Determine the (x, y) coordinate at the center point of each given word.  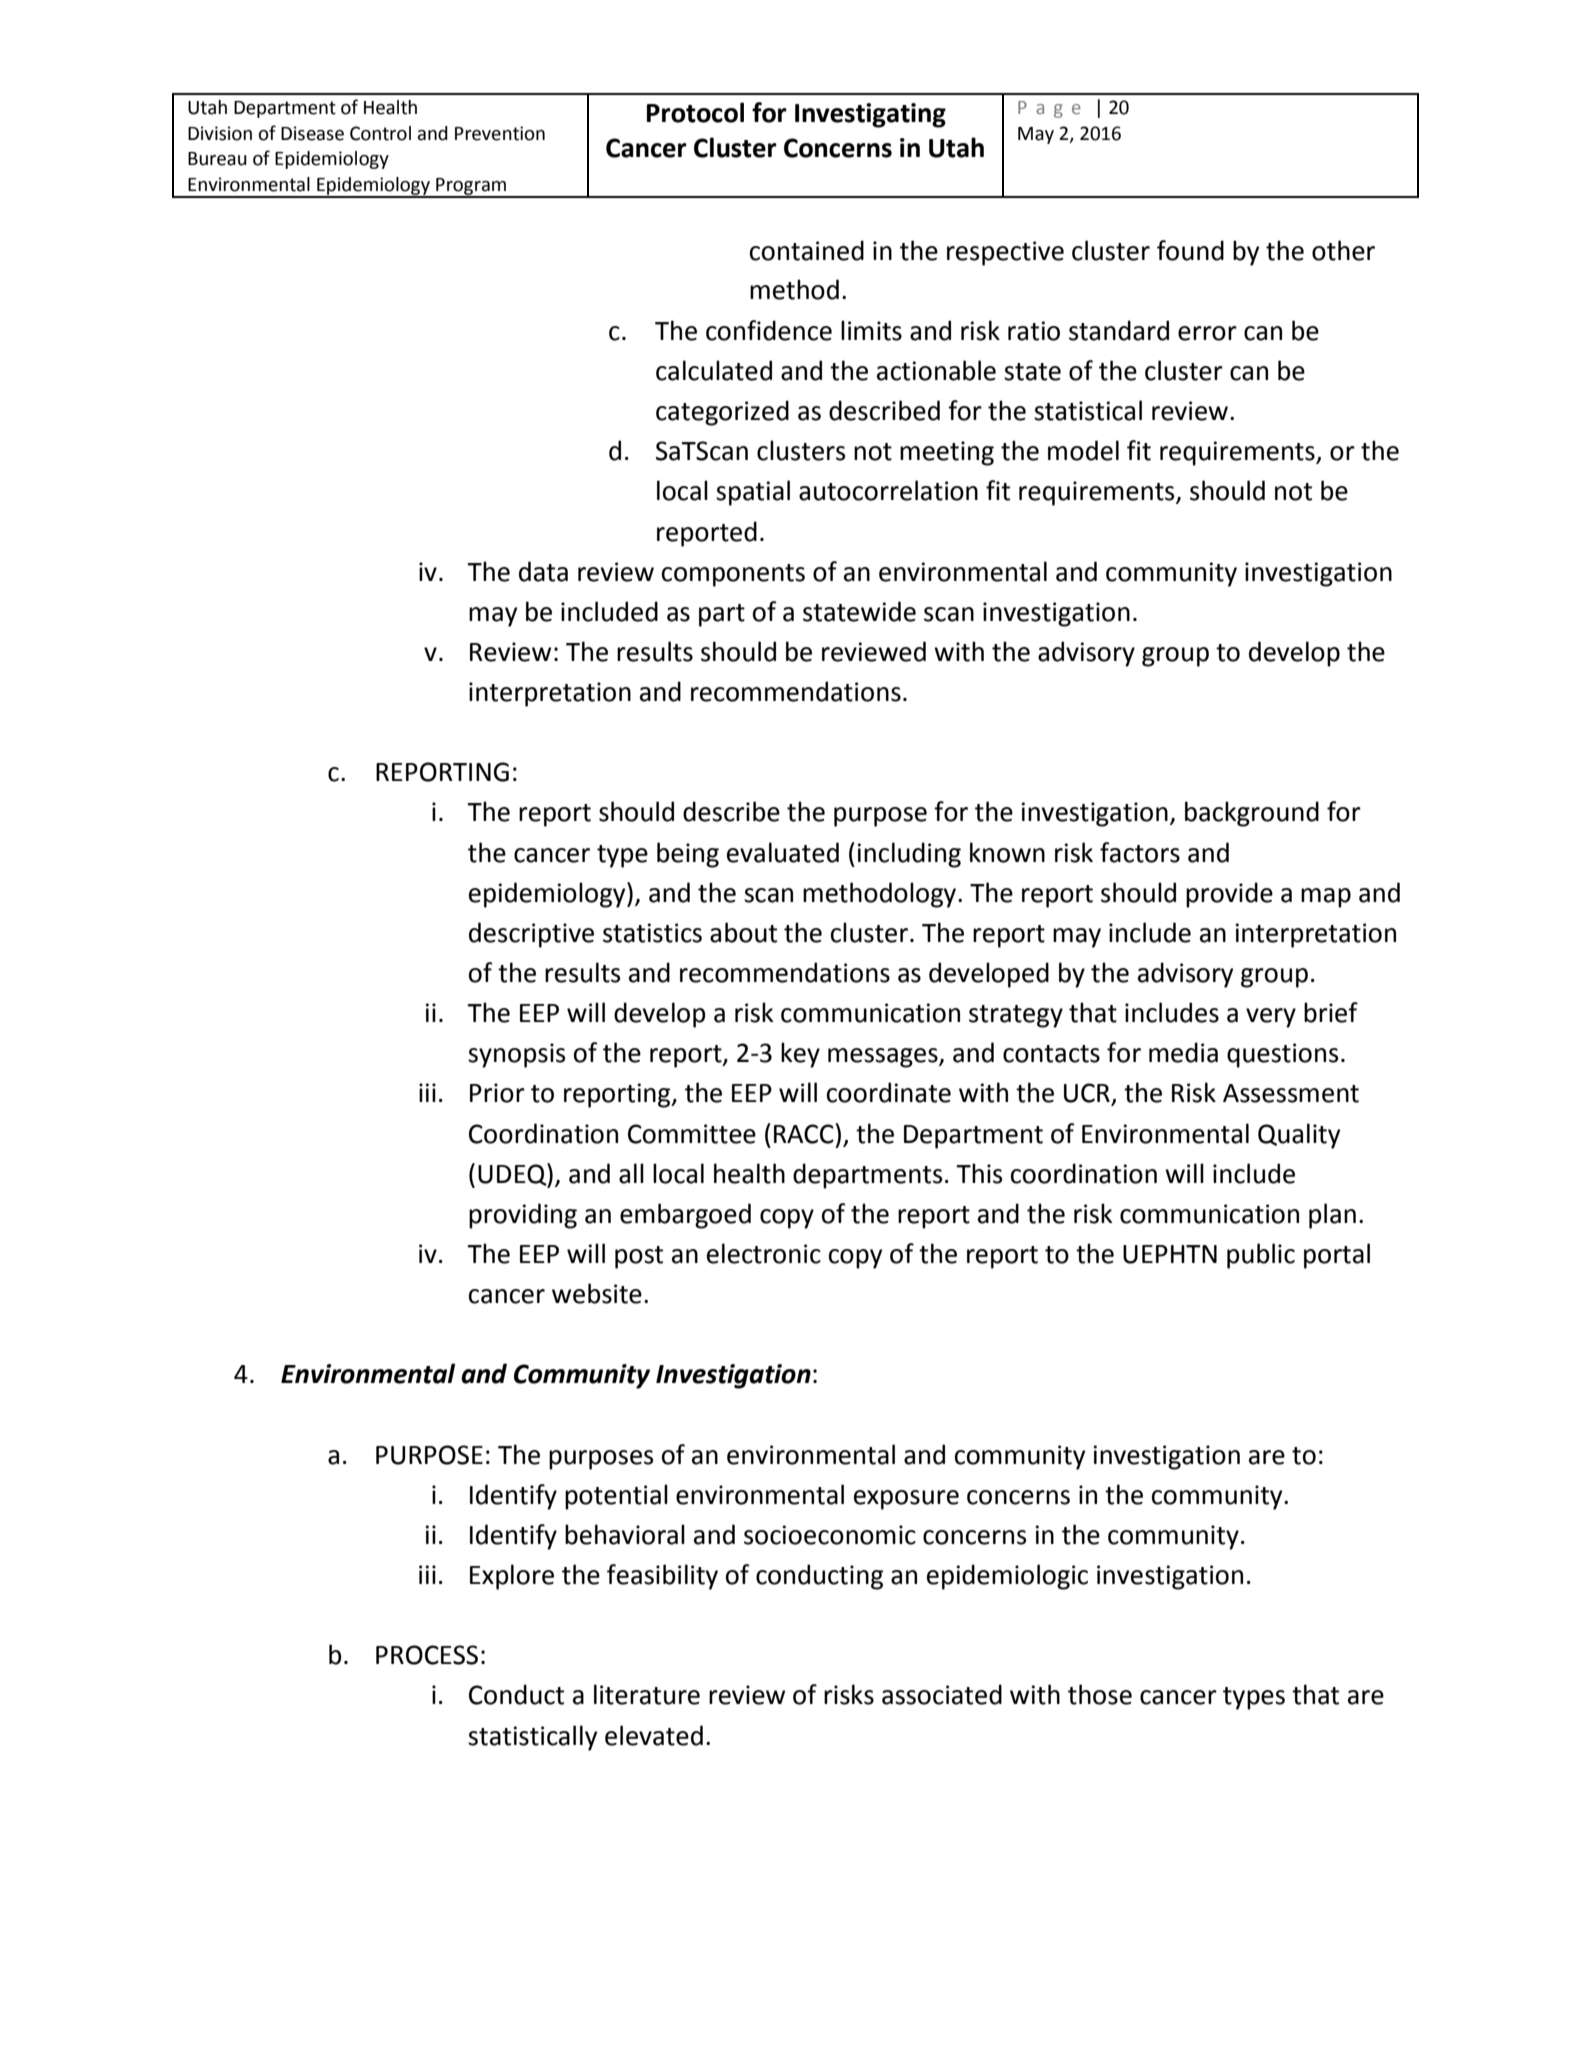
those (1100, 1694)
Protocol (695, 112)
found (1190, 250)
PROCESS (427, 1655)
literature (647, 1694)
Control (380, 133)
